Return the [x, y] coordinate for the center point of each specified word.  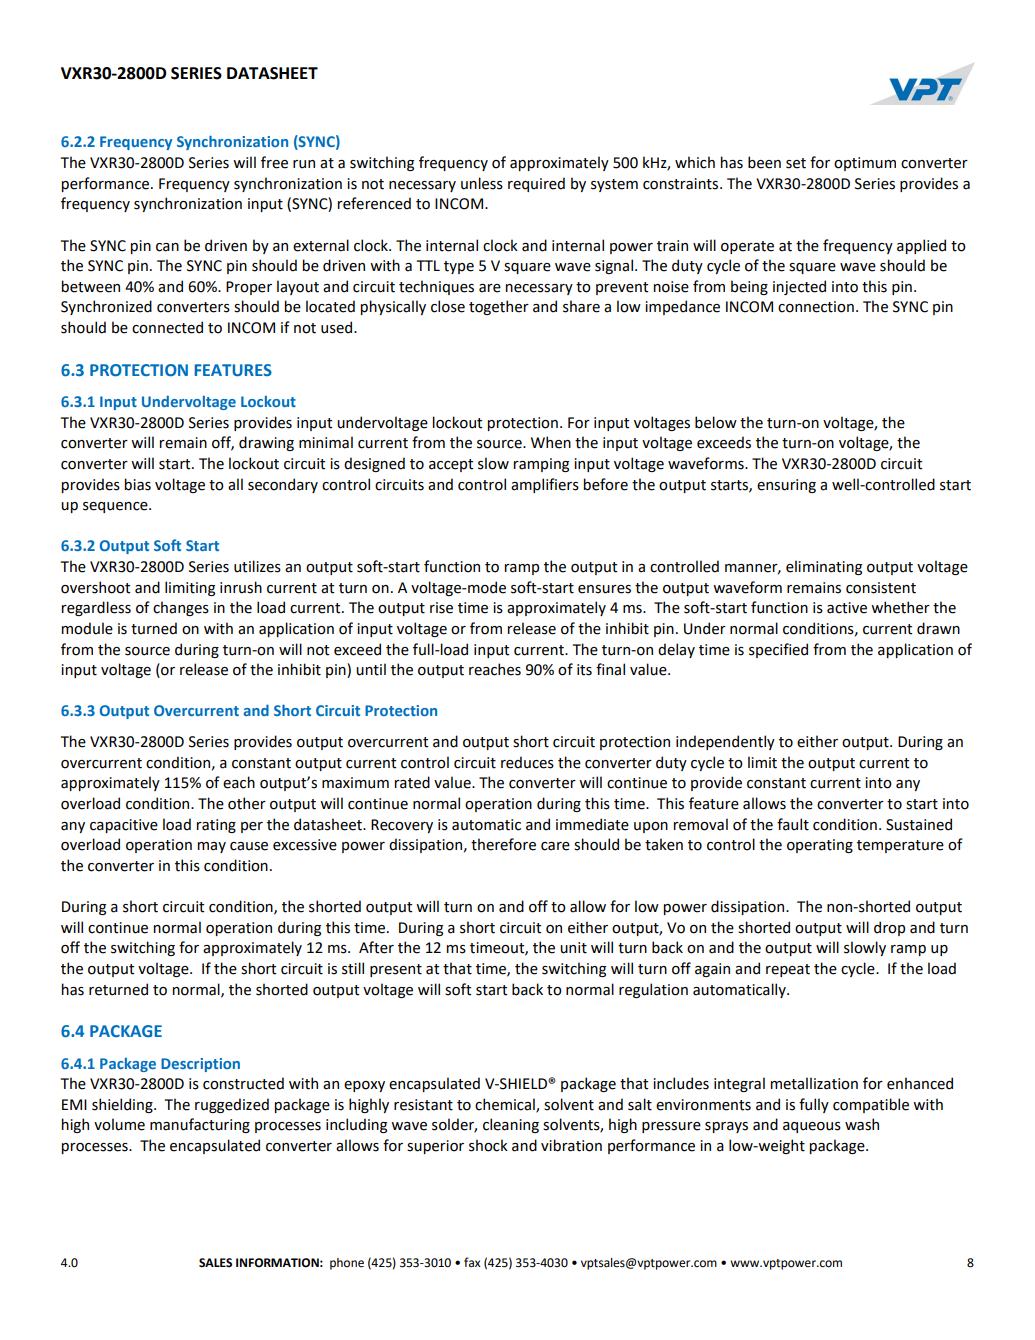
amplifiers [545, 485]
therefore [503, 844]
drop [889, 928]
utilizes [257, 566]
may [212, 847]
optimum [865, 164]
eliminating [824, 567]
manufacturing [200, 1125]
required [536, 184]
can [167, 247]
